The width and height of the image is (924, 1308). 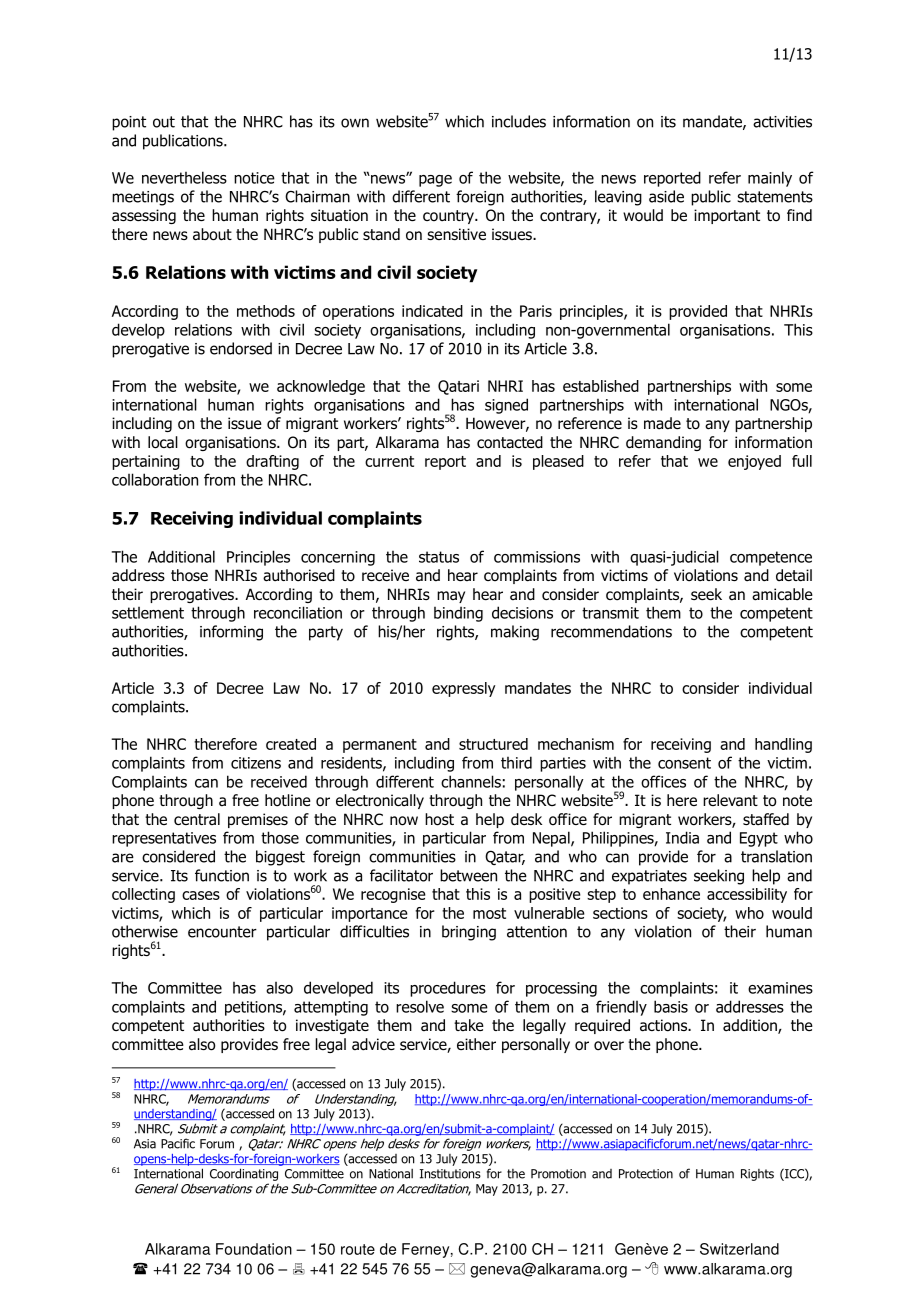 I want to click on Switzerland, so click(x=739, y=1249).
